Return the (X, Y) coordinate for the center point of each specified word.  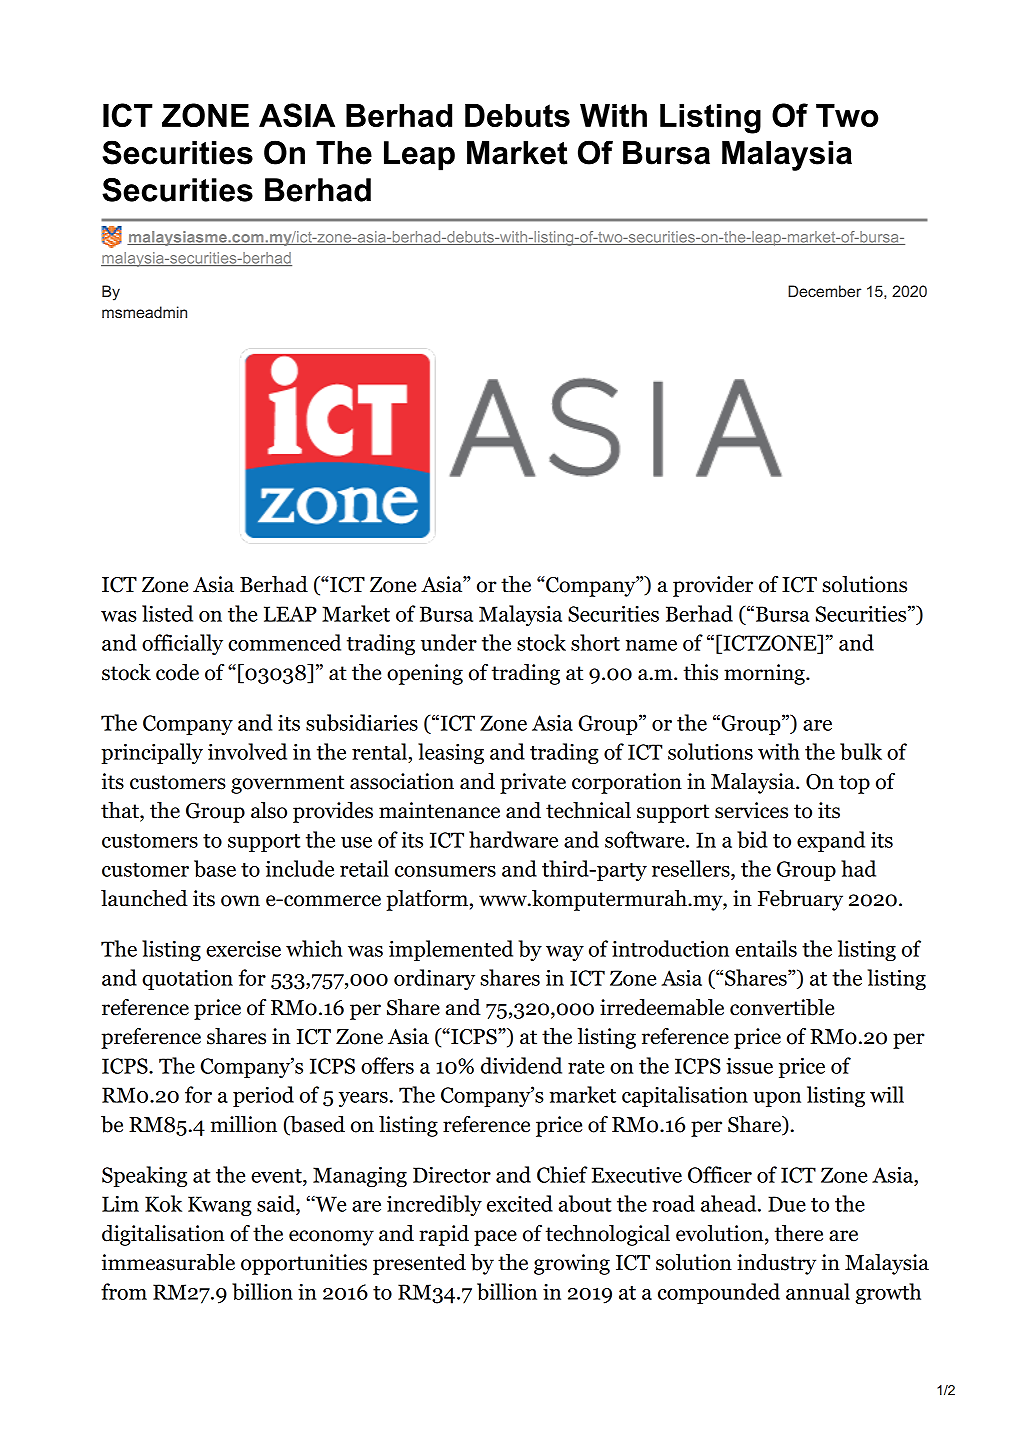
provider (713, 586)
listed (167, 613)
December (824, 291)
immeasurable (168, 1262)
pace (495, 1238)
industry (776, 1264)
